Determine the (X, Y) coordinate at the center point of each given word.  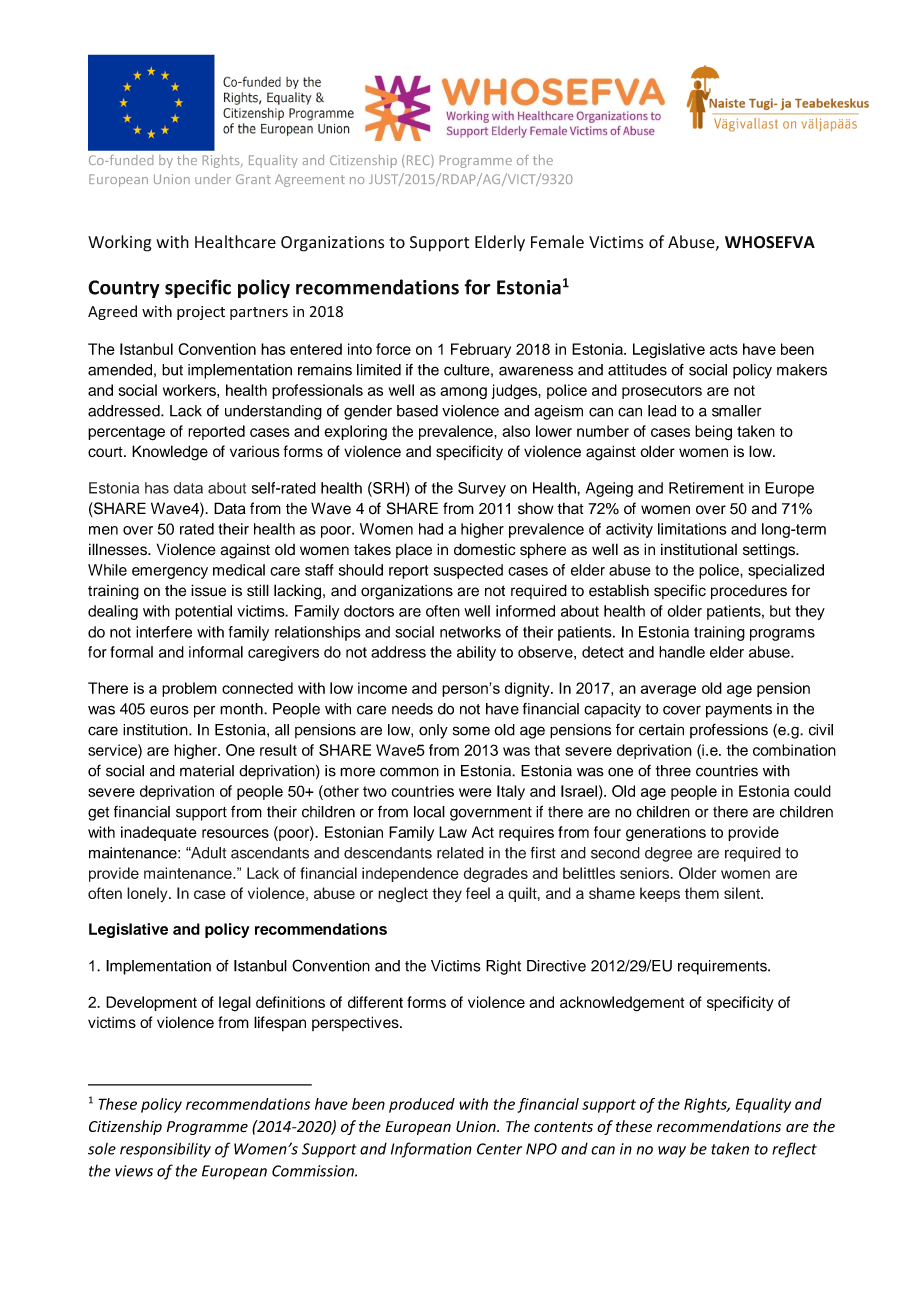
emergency (170, 573)
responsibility (165, 1150)
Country (124, 289)
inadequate (159, 833)
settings (770, 551)
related (460, 853)
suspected (468, 571)
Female (557, 242)
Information (431, 1150)
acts (723, 349)
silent (743, 893)
